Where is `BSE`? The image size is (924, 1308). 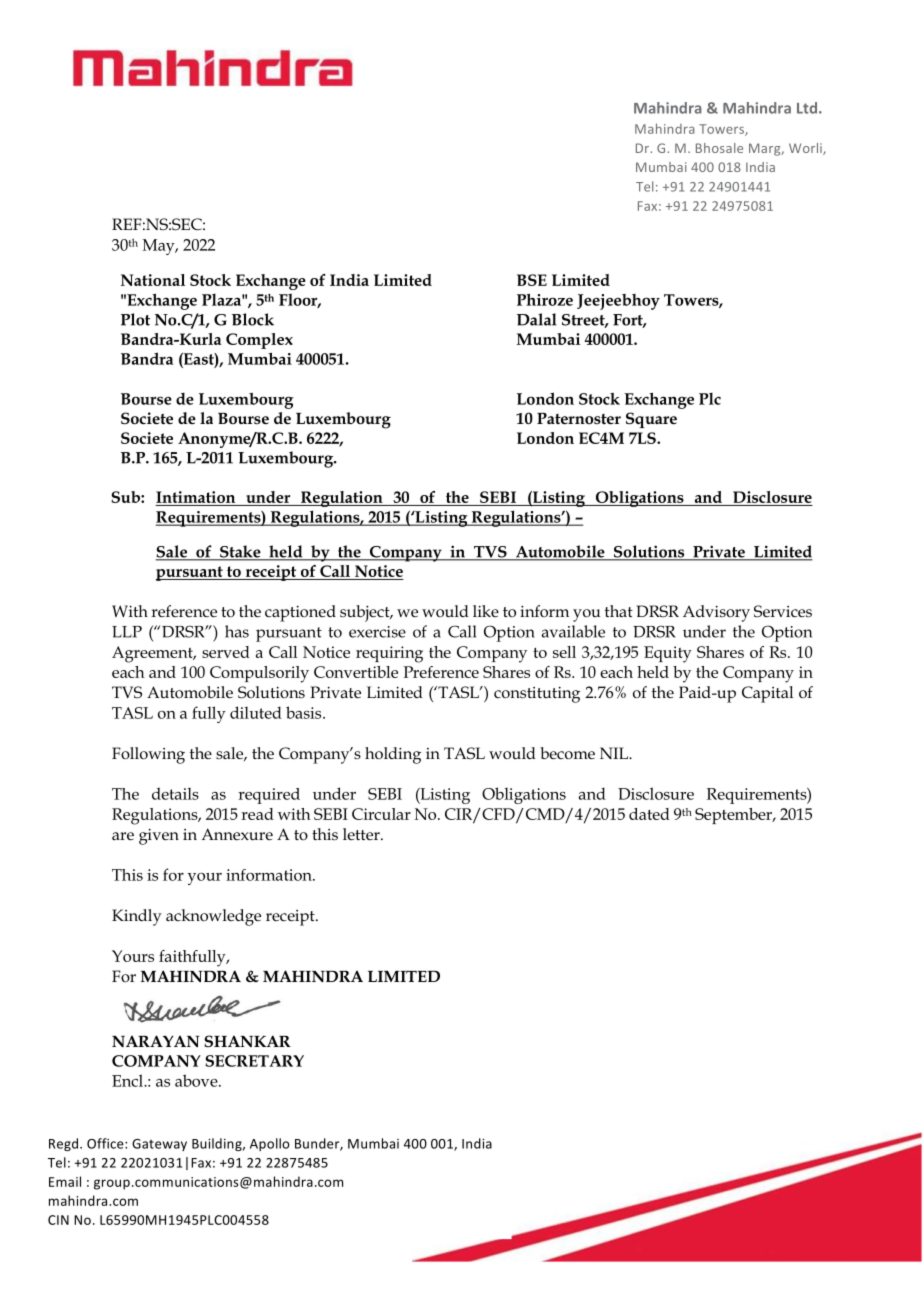
BSE is located at coordinates (532, 280).
